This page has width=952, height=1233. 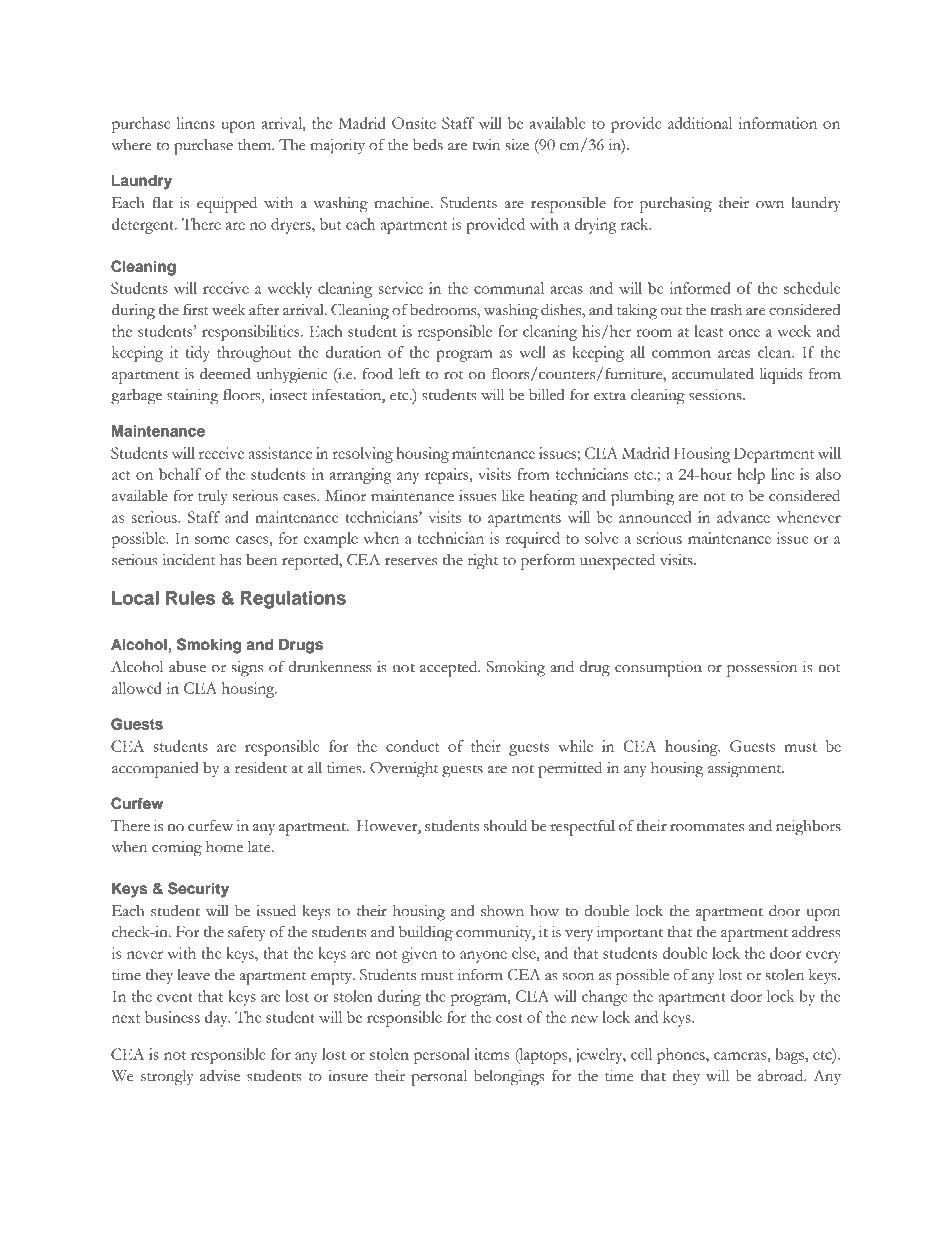 What do you see at coordinates (502, 911) in the page?
I see `shown` at bounding box center [502, 911].
